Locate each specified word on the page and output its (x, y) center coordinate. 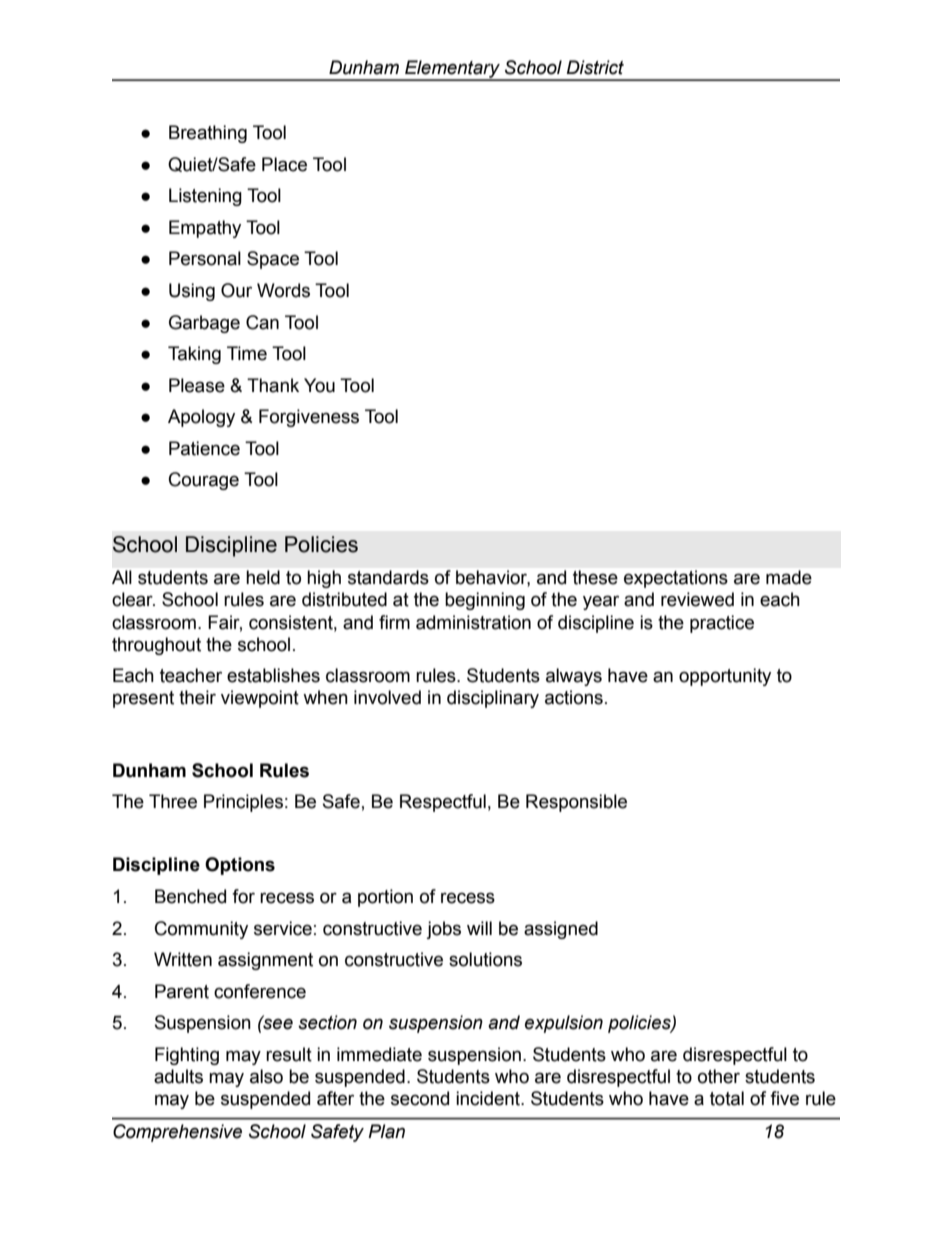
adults (178, 1076)
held (263, 577)
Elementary (452, 70)
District (595, 67)
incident (489, 1098)
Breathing (208, 134)
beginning (485, 601)
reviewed (697, 599)
